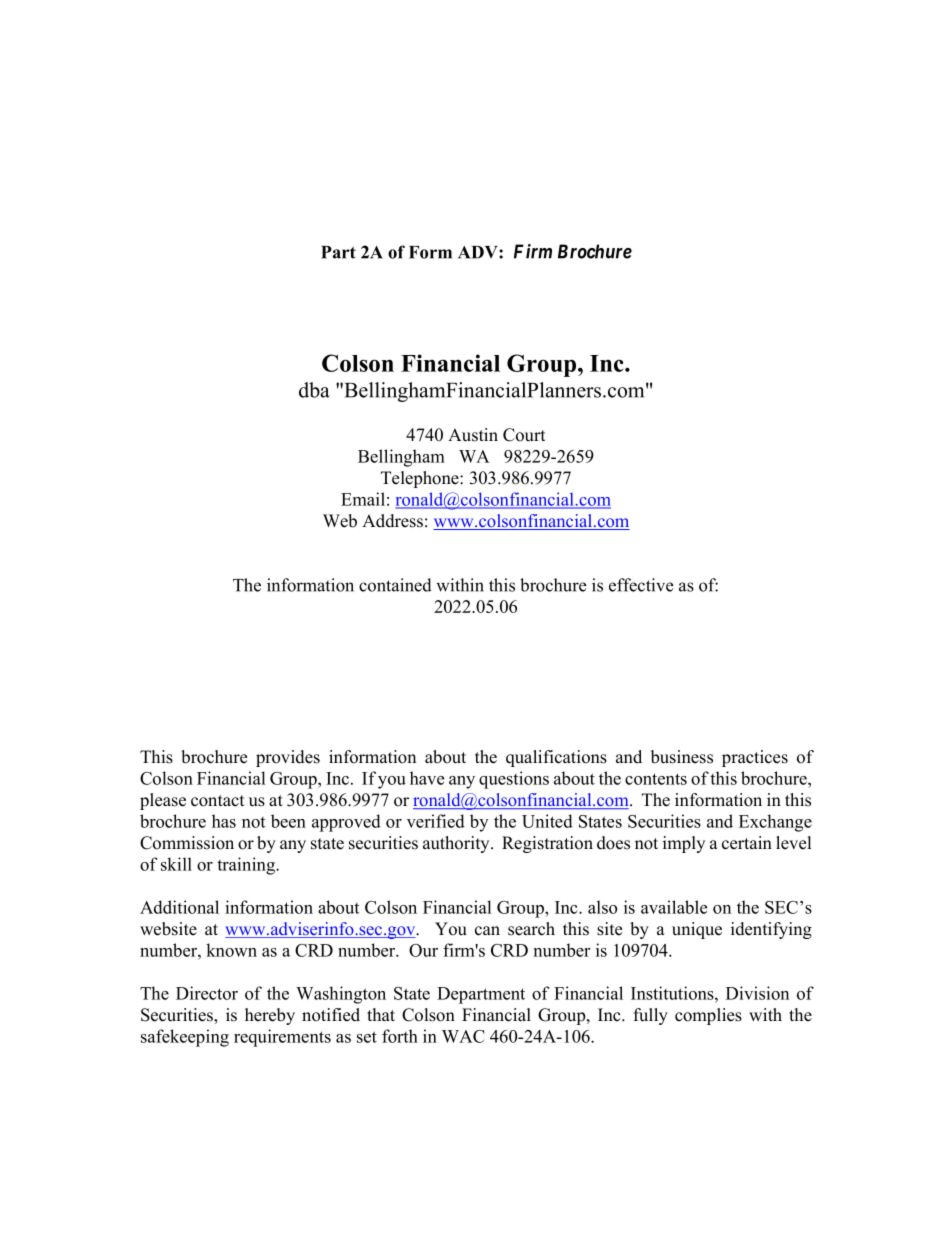  Describe the element at coordinates (556, 758) in the screenshot. I see `qualifications` at that location.
